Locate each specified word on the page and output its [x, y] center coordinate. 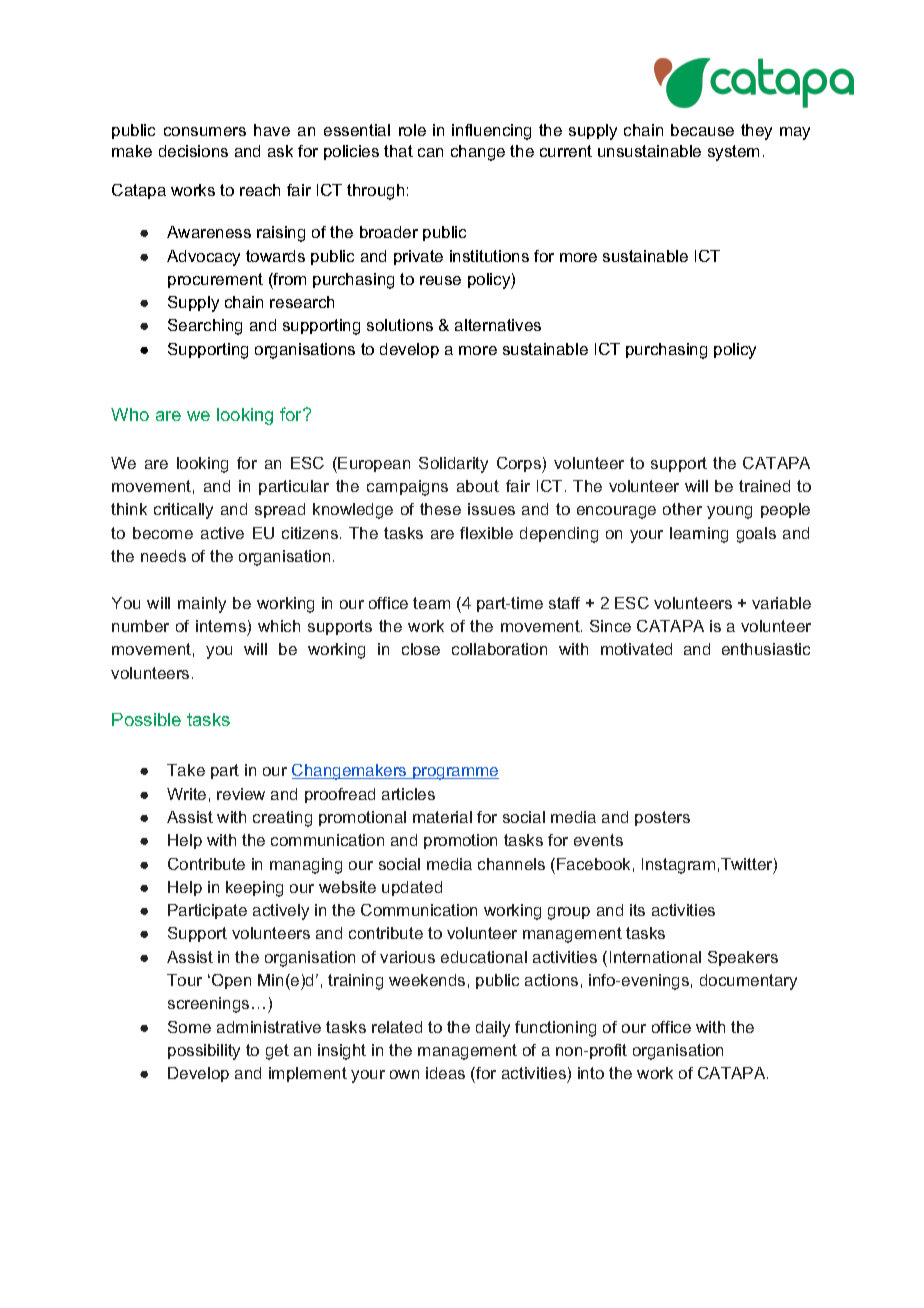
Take [186, 770]
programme [455, 773]
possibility [204, 1052]
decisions [193, 151]
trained [764, 486]
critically [183, 511]
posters [662, 818]
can [430, 152]
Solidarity [453, 465]
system [733, 153]
